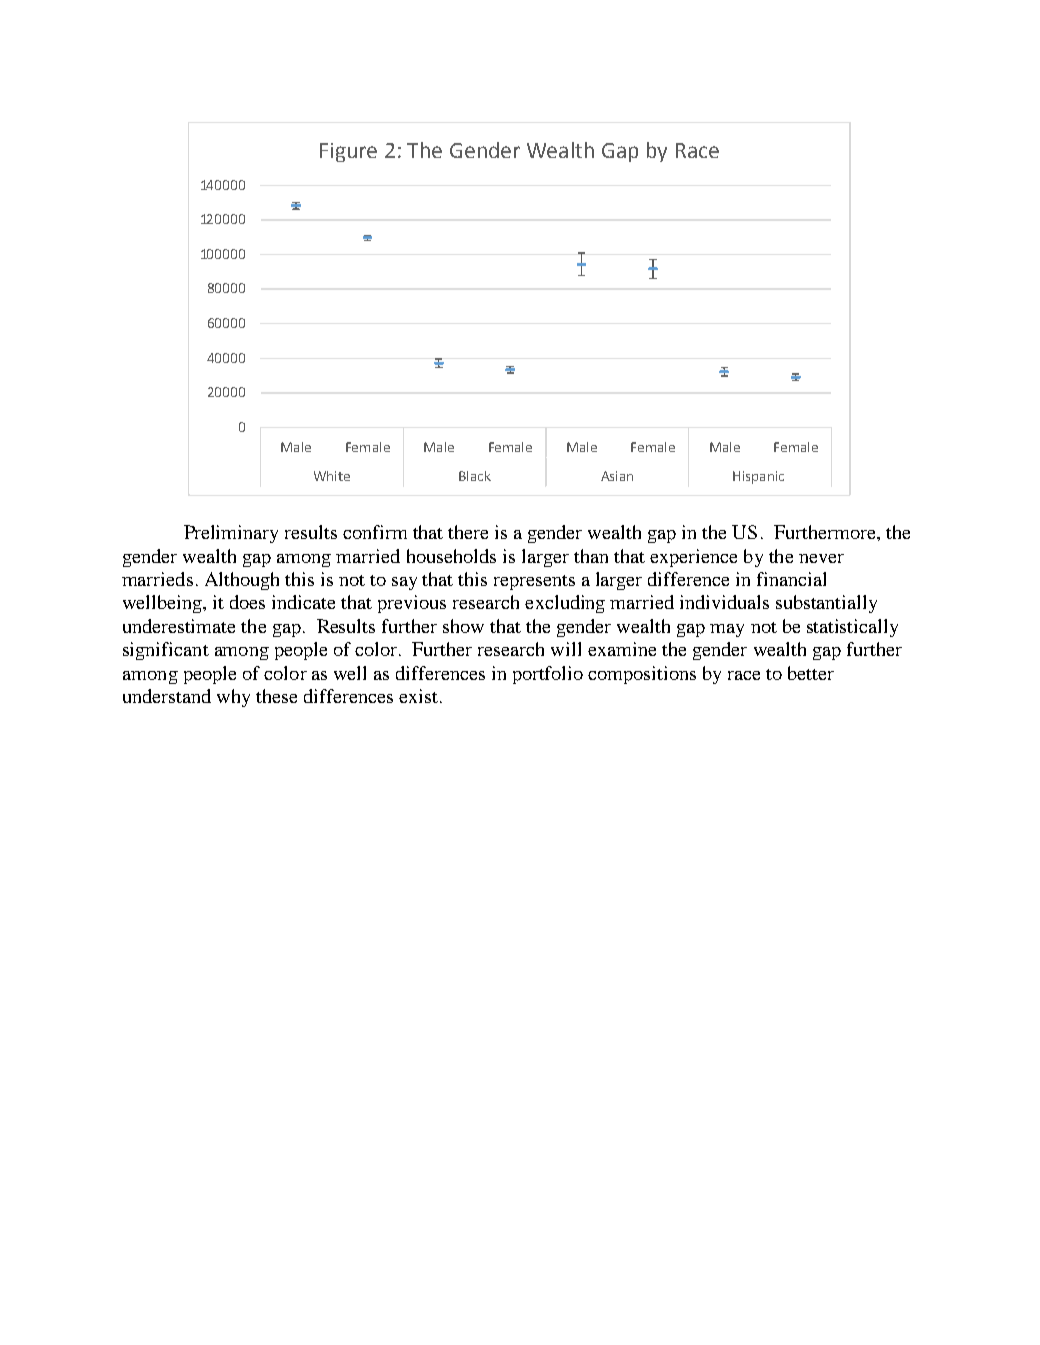 The width and height of the screenshot is (1040, 1345). What do you see at coordinates (811, 673) in the screenshot?
I see `better` at bounding box center [811, 673].
